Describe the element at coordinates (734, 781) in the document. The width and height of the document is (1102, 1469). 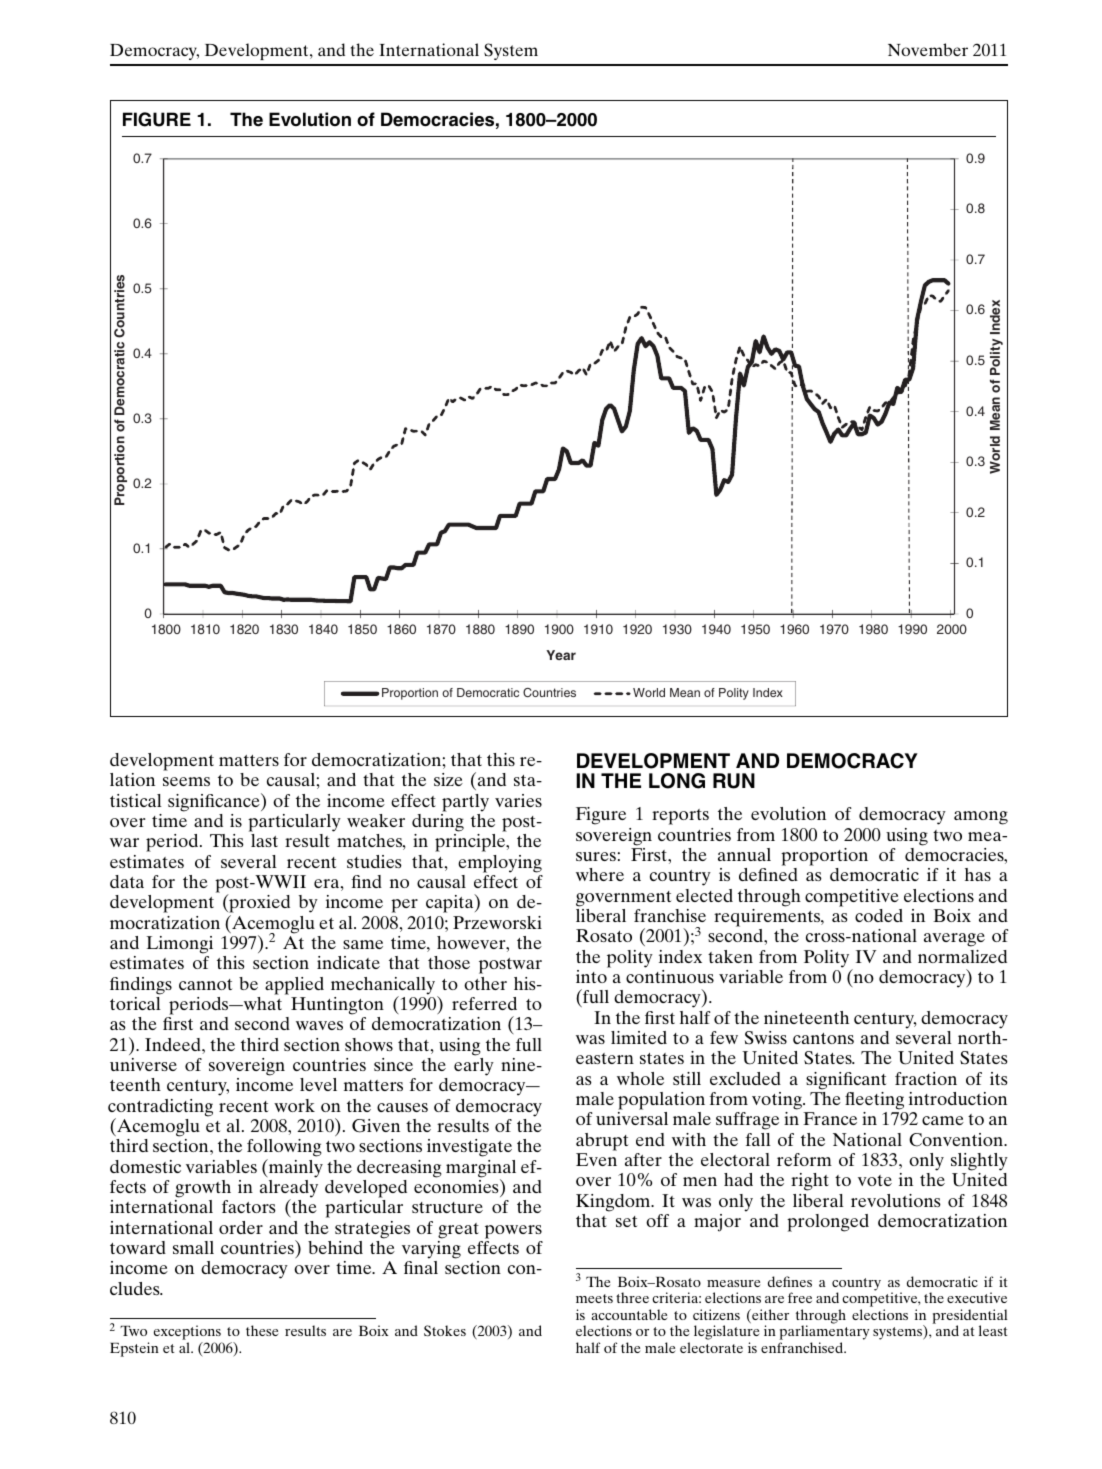
I see `RUN` at that location.
